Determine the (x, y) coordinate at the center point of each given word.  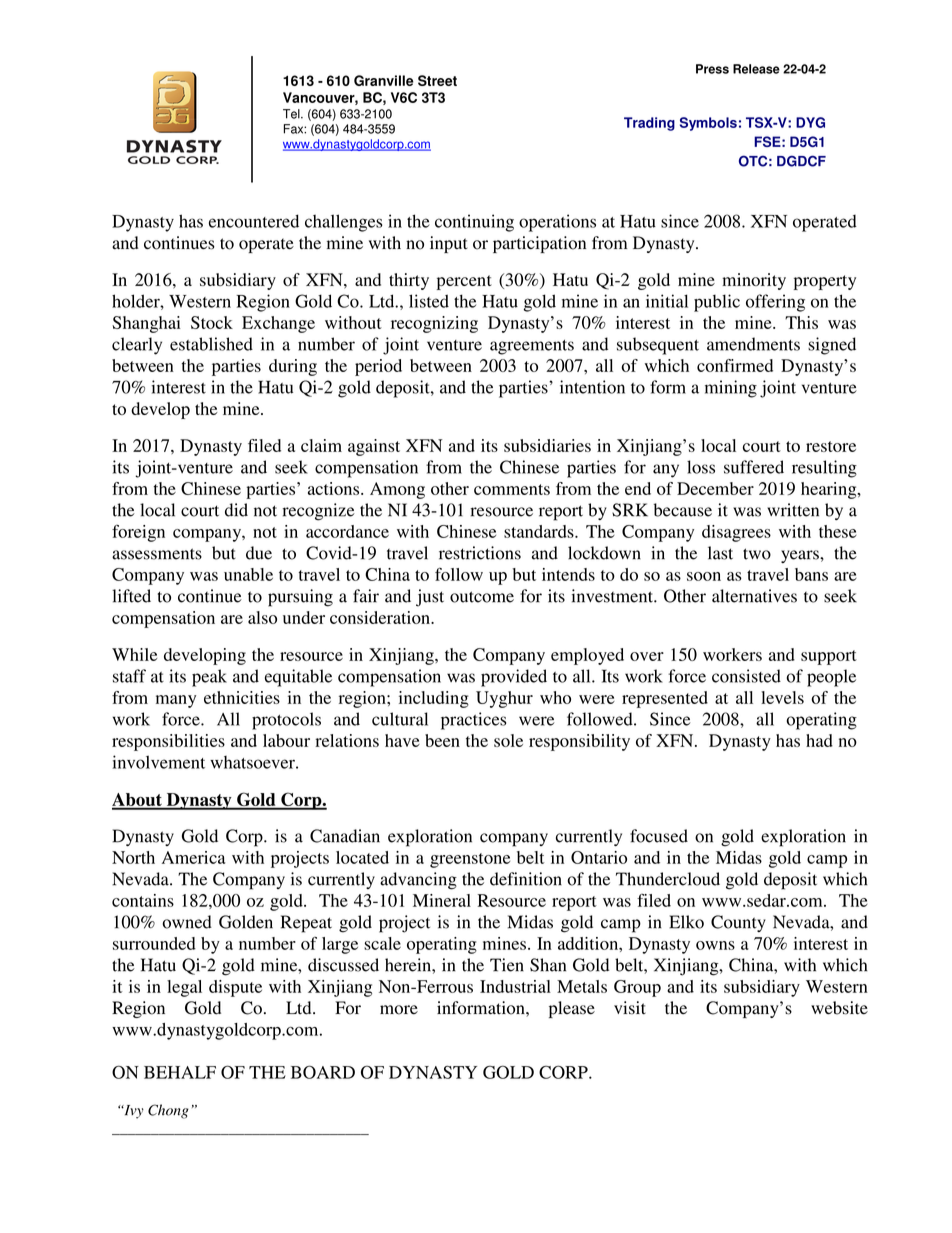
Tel (292, 114)
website (839, 1008)
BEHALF (180, 1072)
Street (437, 80)
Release (756, 69)
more (399, 1010)
